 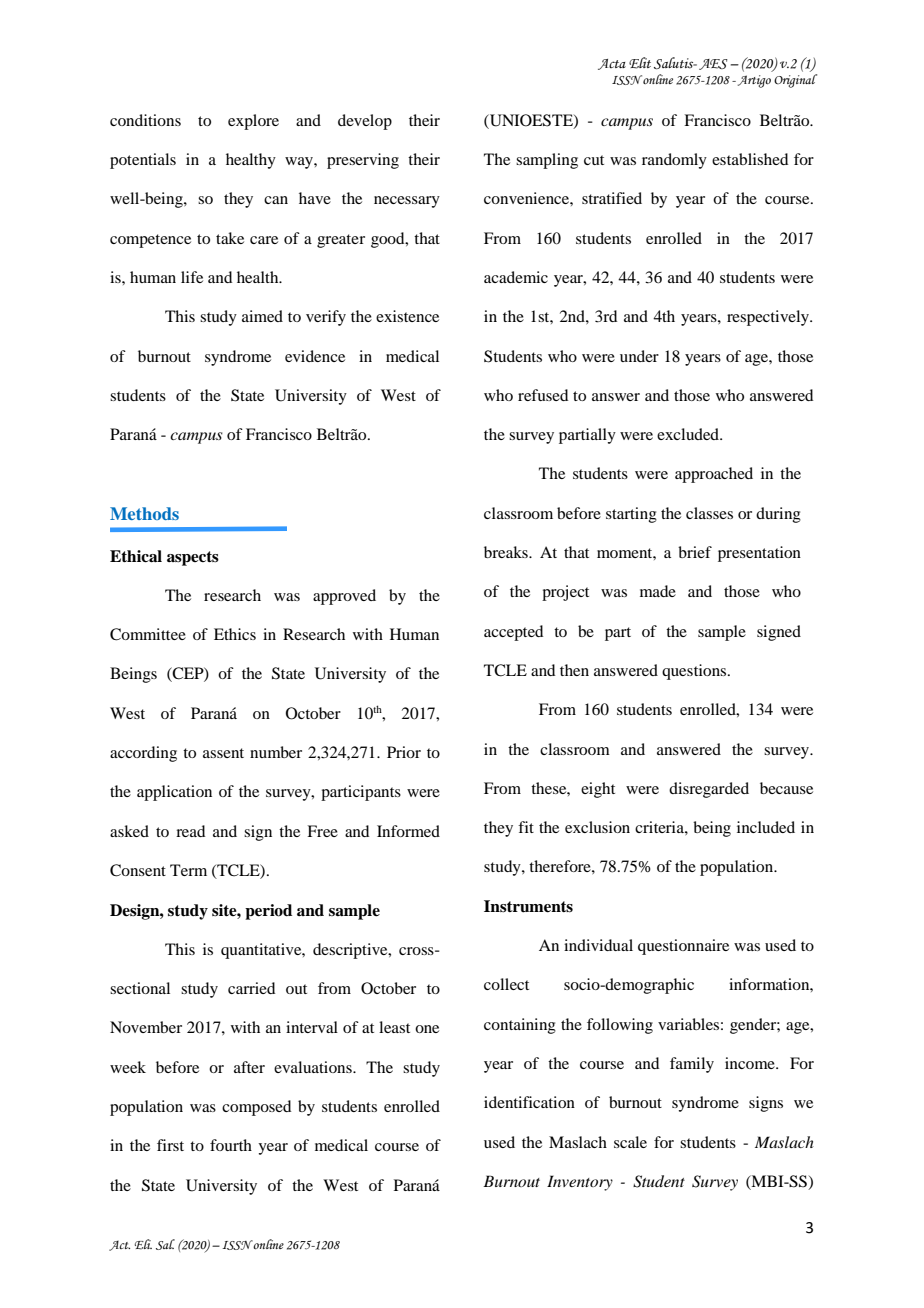 I want to click on questions, so click(x=695, y=672).
